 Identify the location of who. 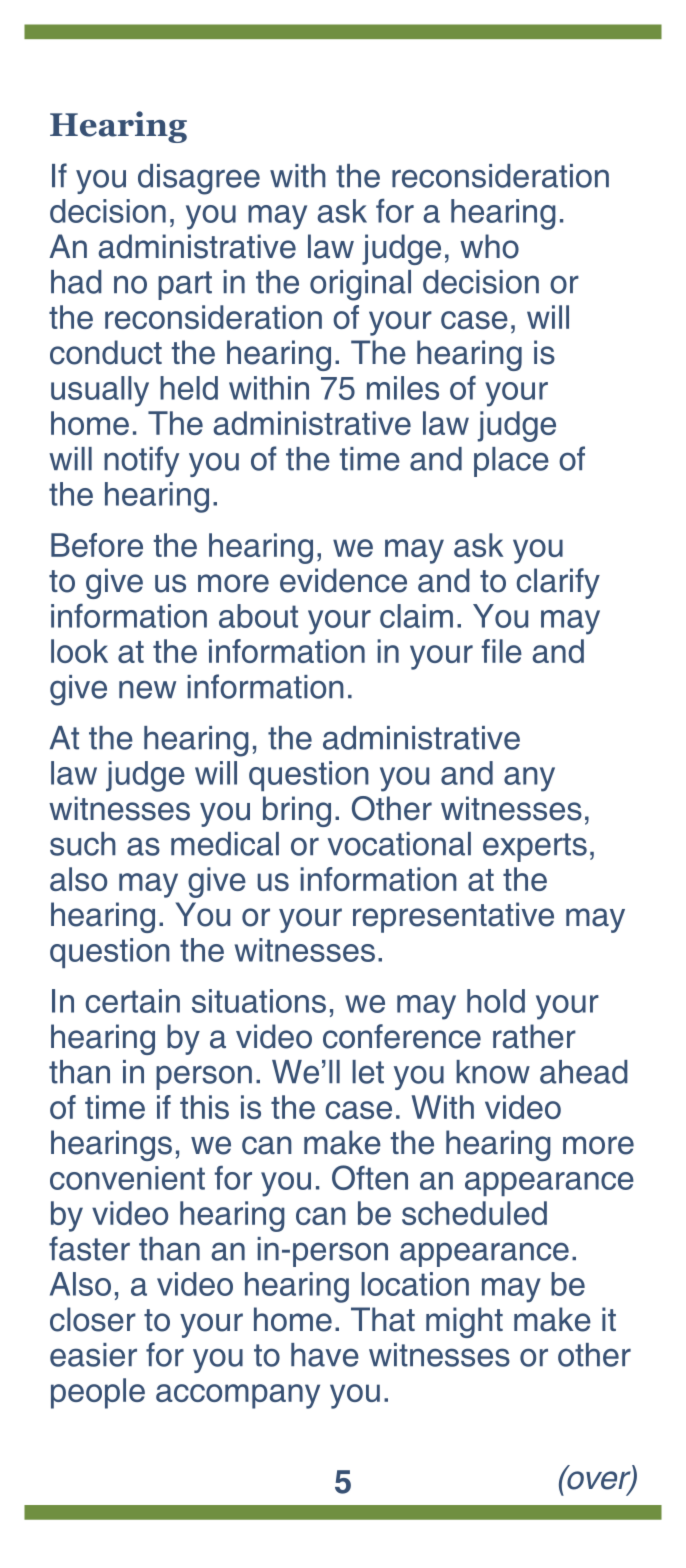
(489, 246).
